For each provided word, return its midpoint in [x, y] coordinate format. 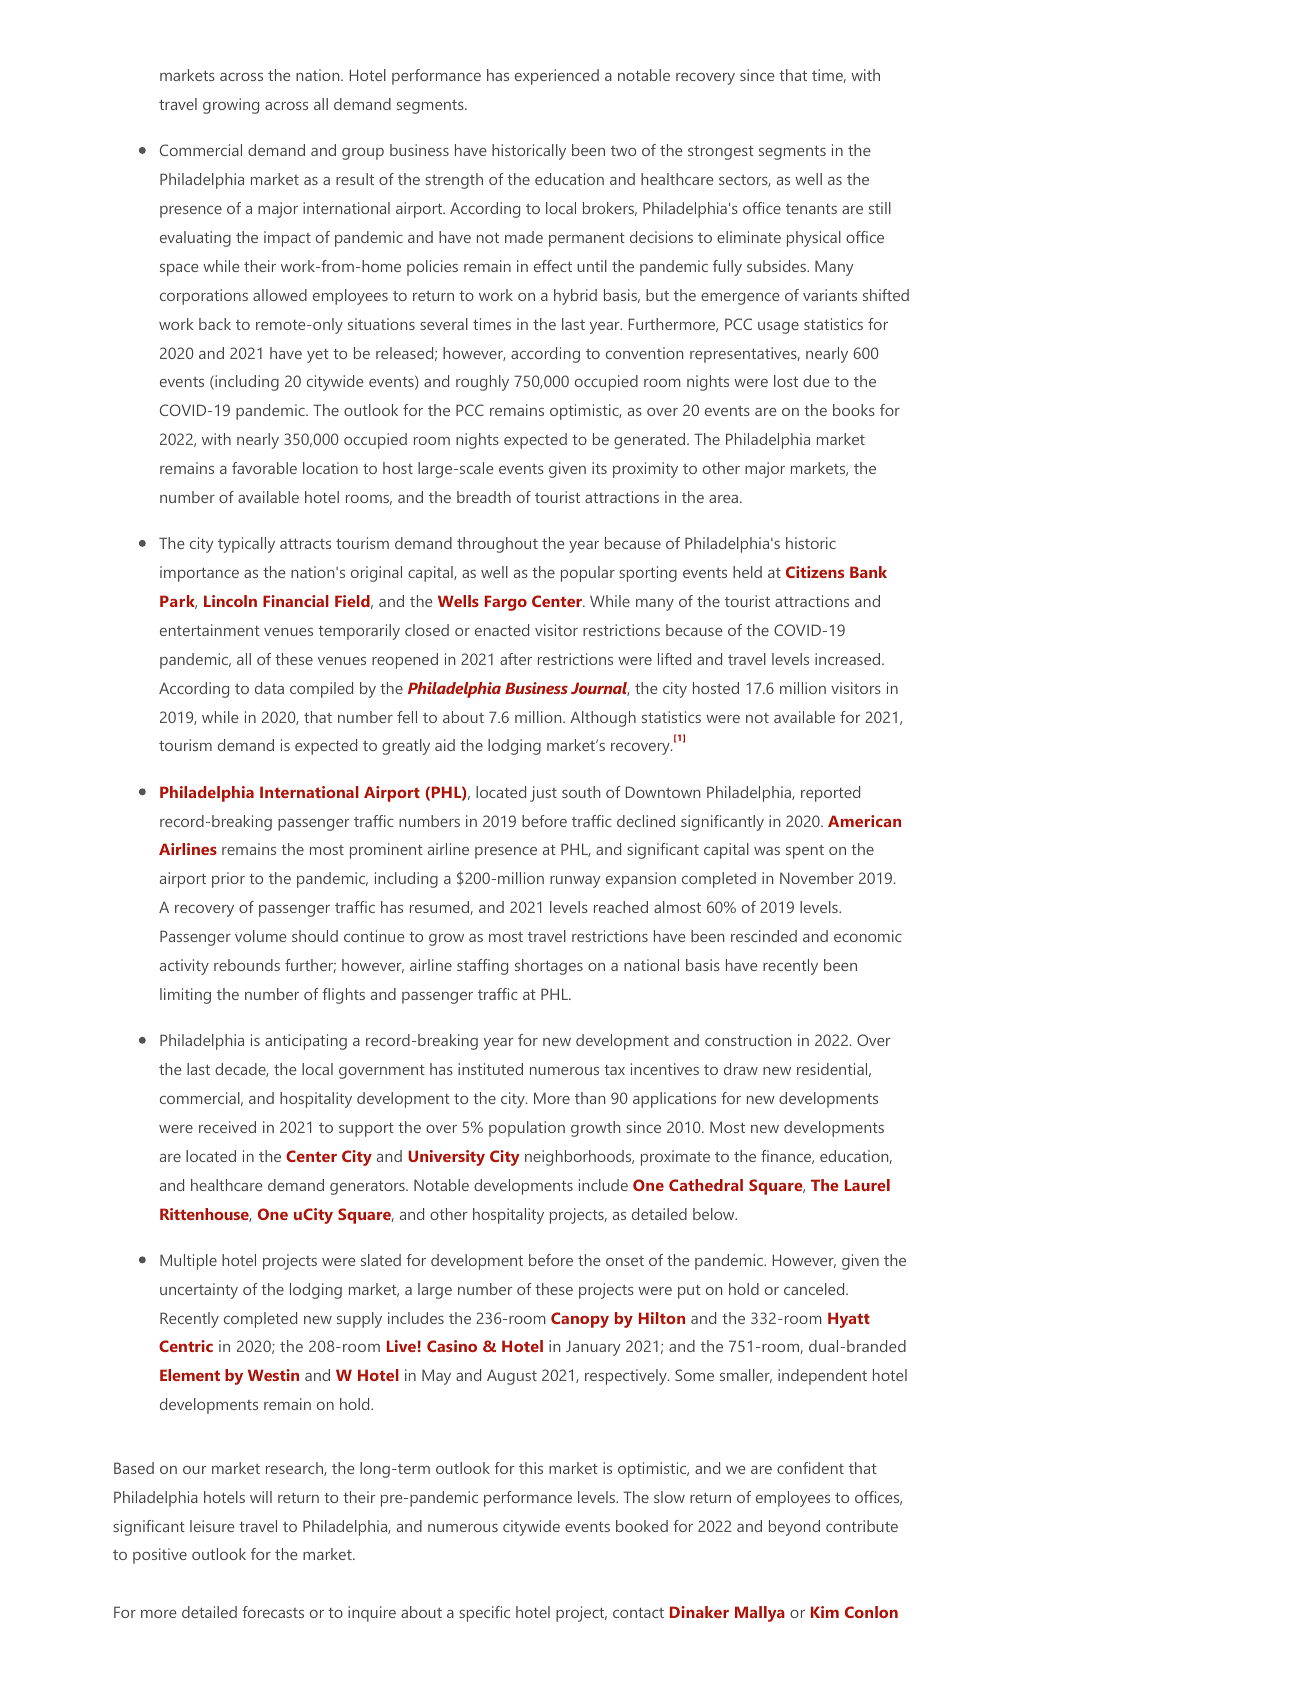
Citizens [815, 572]
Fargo [506, 603]
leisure [212, 1526]
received [227, 1127]
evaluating [195, 239]
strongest [721, 152]
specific [484, 1614]
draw [741, 1069]
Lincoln [230, 601]
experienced [557, 77]
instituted [490, 1069]
